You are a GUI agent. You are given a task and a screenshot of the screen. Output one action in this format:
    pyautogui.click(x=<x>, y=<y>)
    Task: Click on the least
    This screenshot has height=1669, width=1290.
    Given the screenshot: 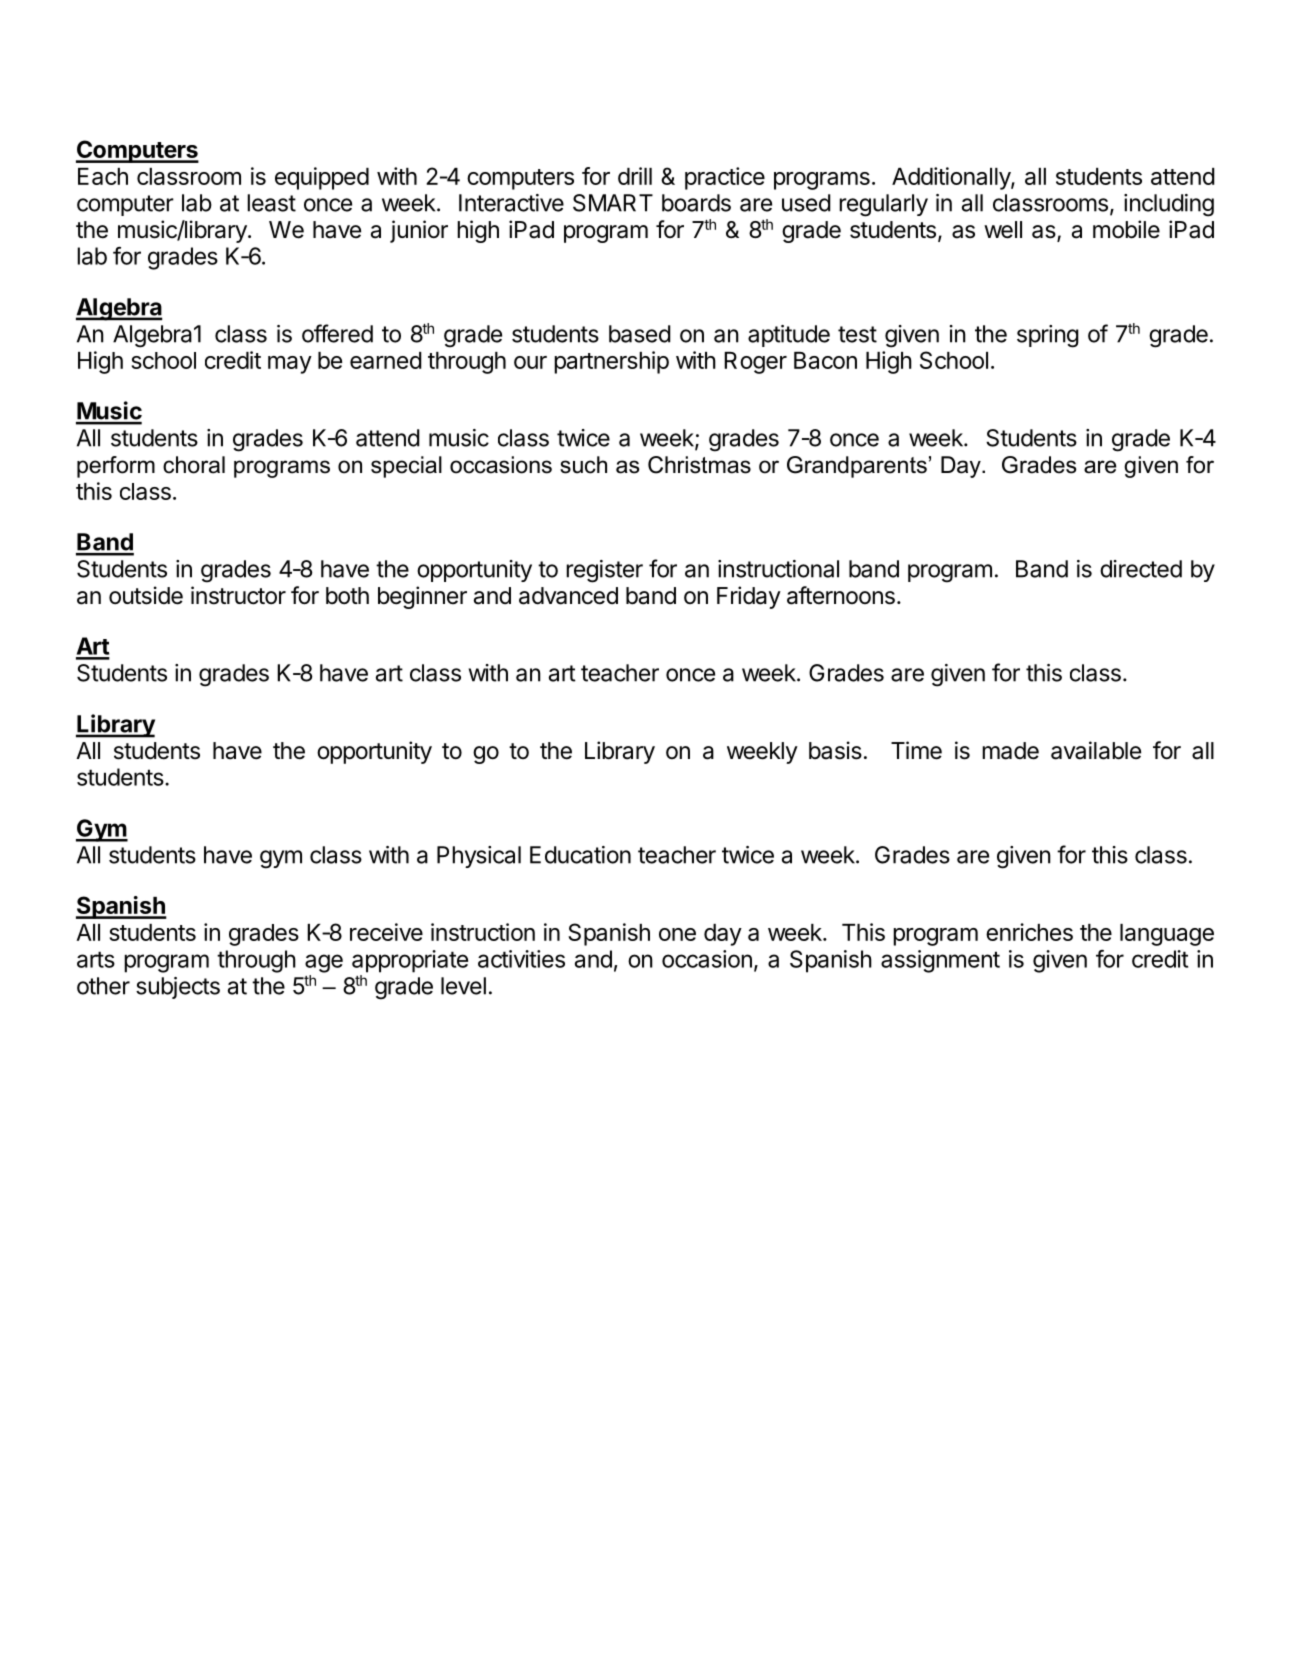 What is the action you would take?
    pyautogui.click(x=271, y=203)
